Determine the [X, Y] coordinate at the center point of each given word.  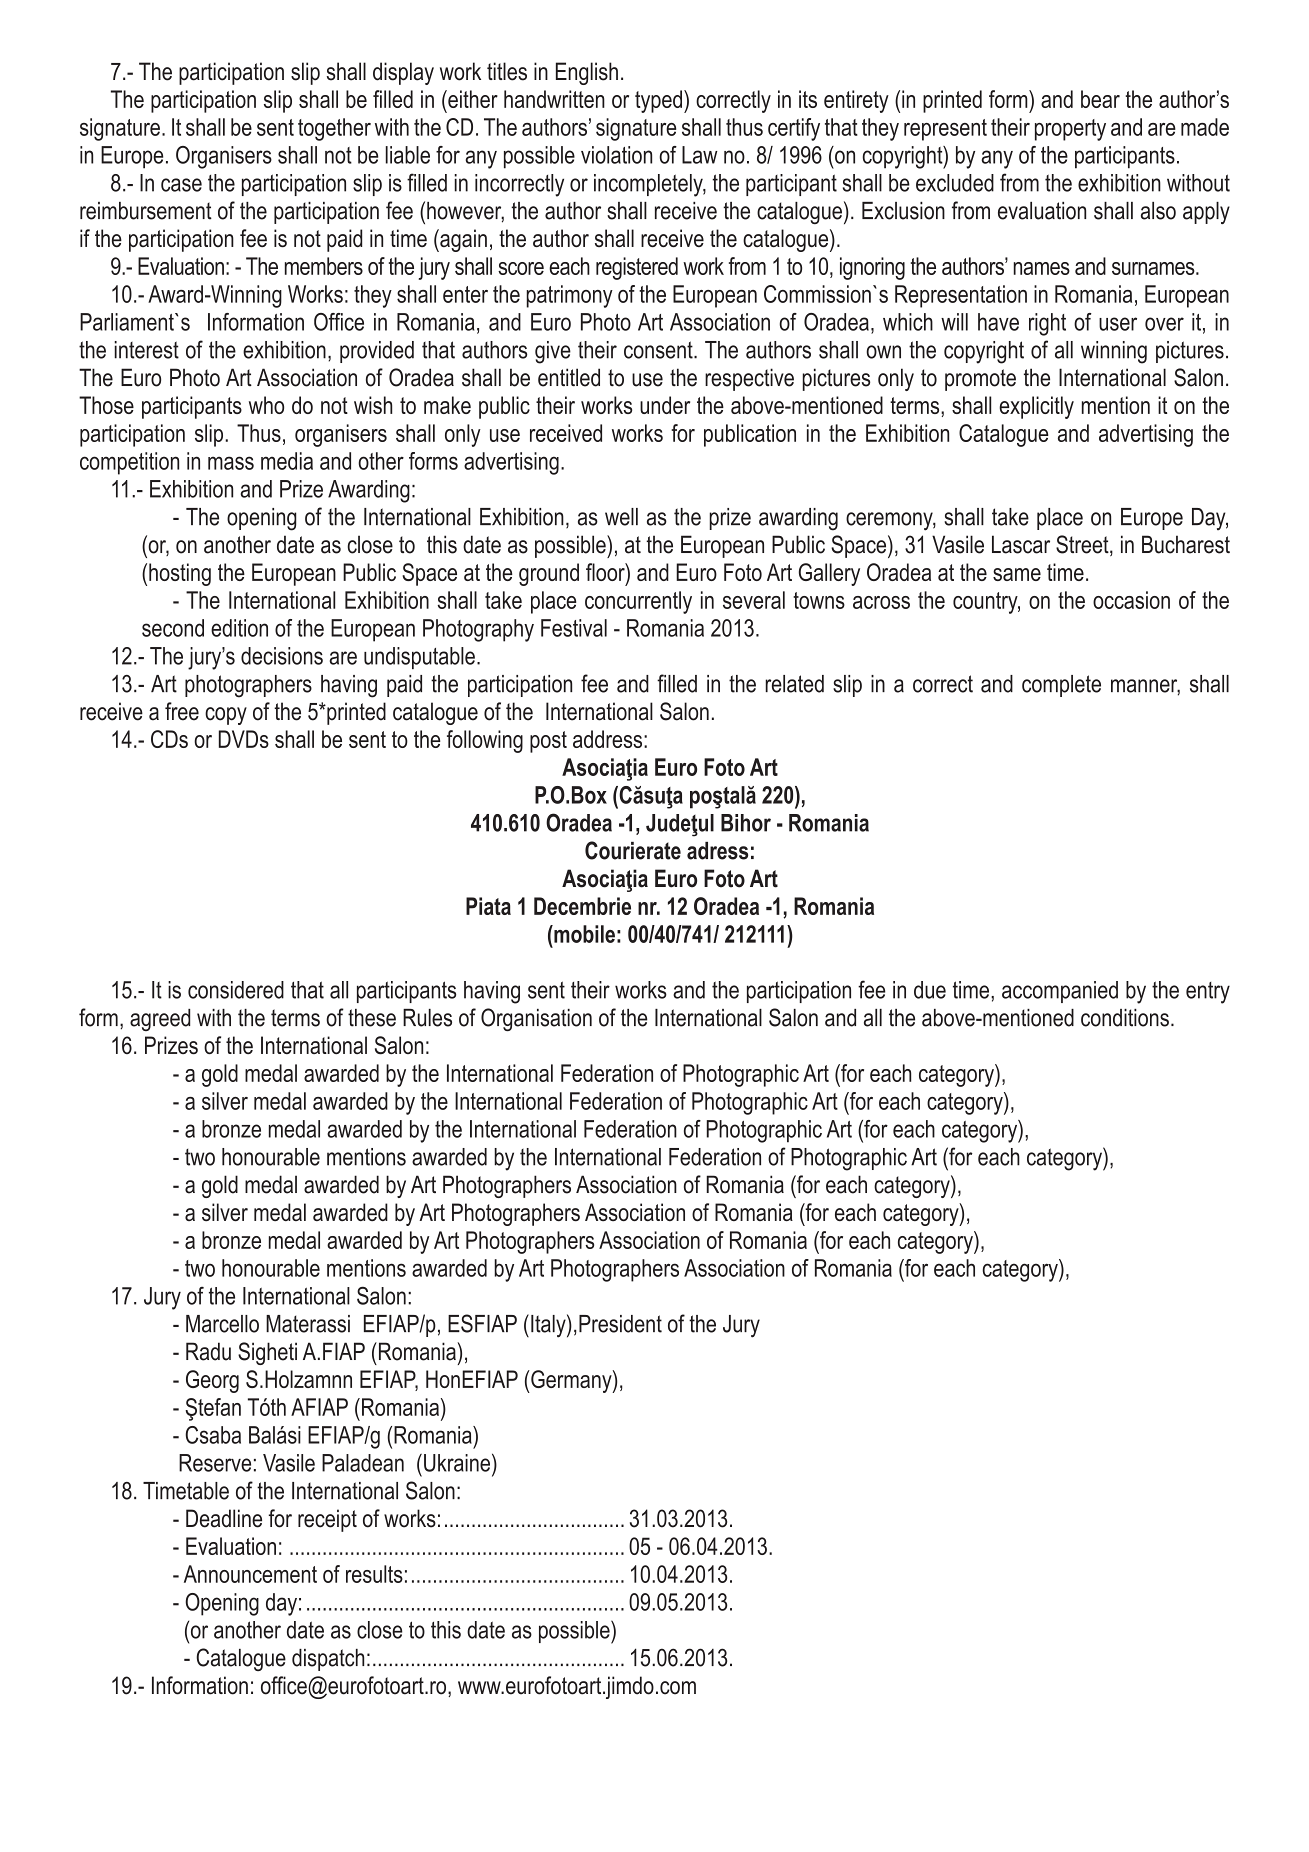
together [334, 129]
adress [717, 851]
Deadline [224, 1518]
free [182, 711]
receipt [327, 1520]
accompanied [1060, 992]
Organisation [536, 1019]
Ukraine [458, 1462]
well [621, 517]
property [1070, 130]
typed [660, 101]
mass [231, 463]
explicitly [1036, 407]
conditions [1125, 1018]
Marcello [222, 1324]
